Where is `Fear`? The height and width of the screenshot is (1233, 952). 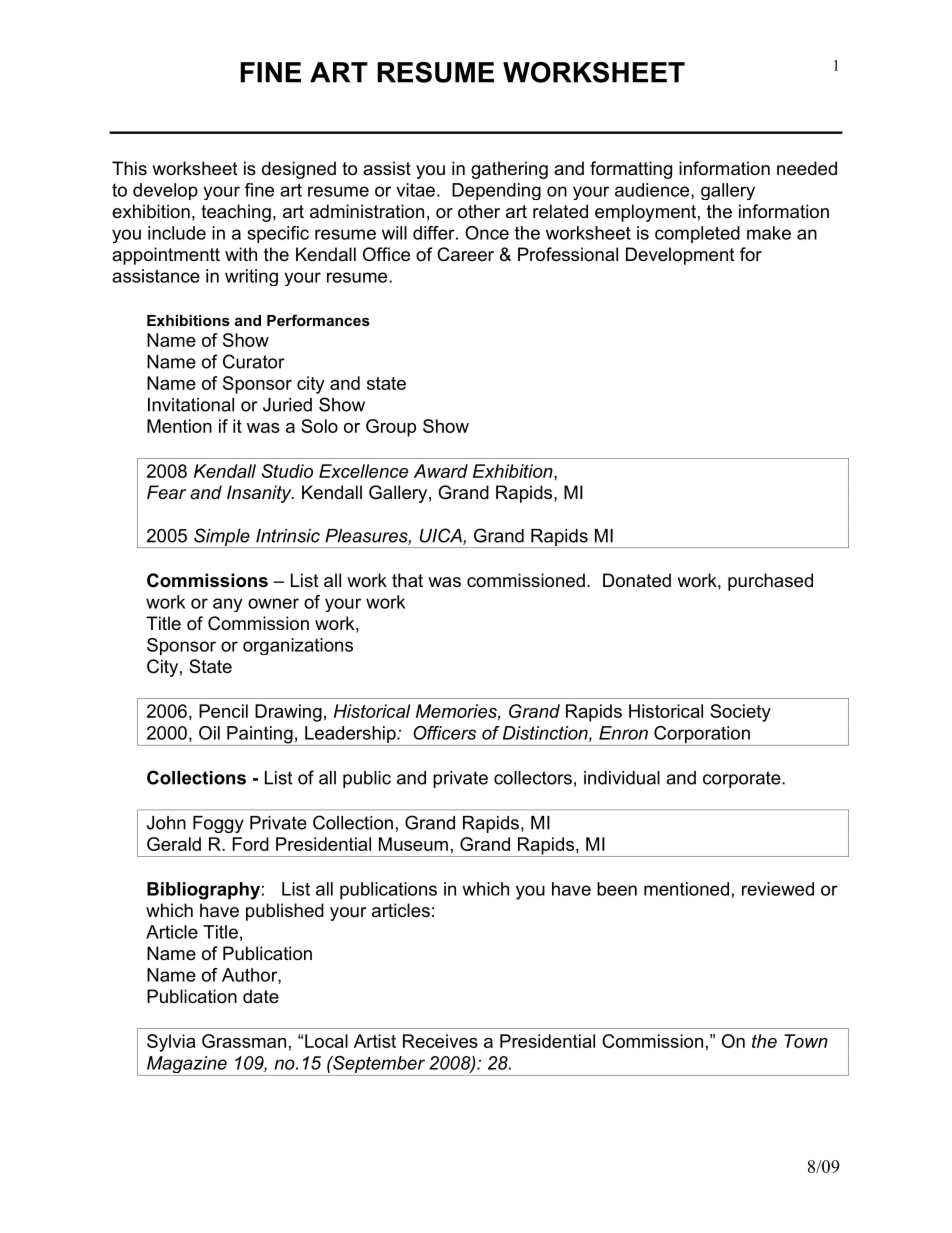
Fear is located at coordinates (166, 492).
